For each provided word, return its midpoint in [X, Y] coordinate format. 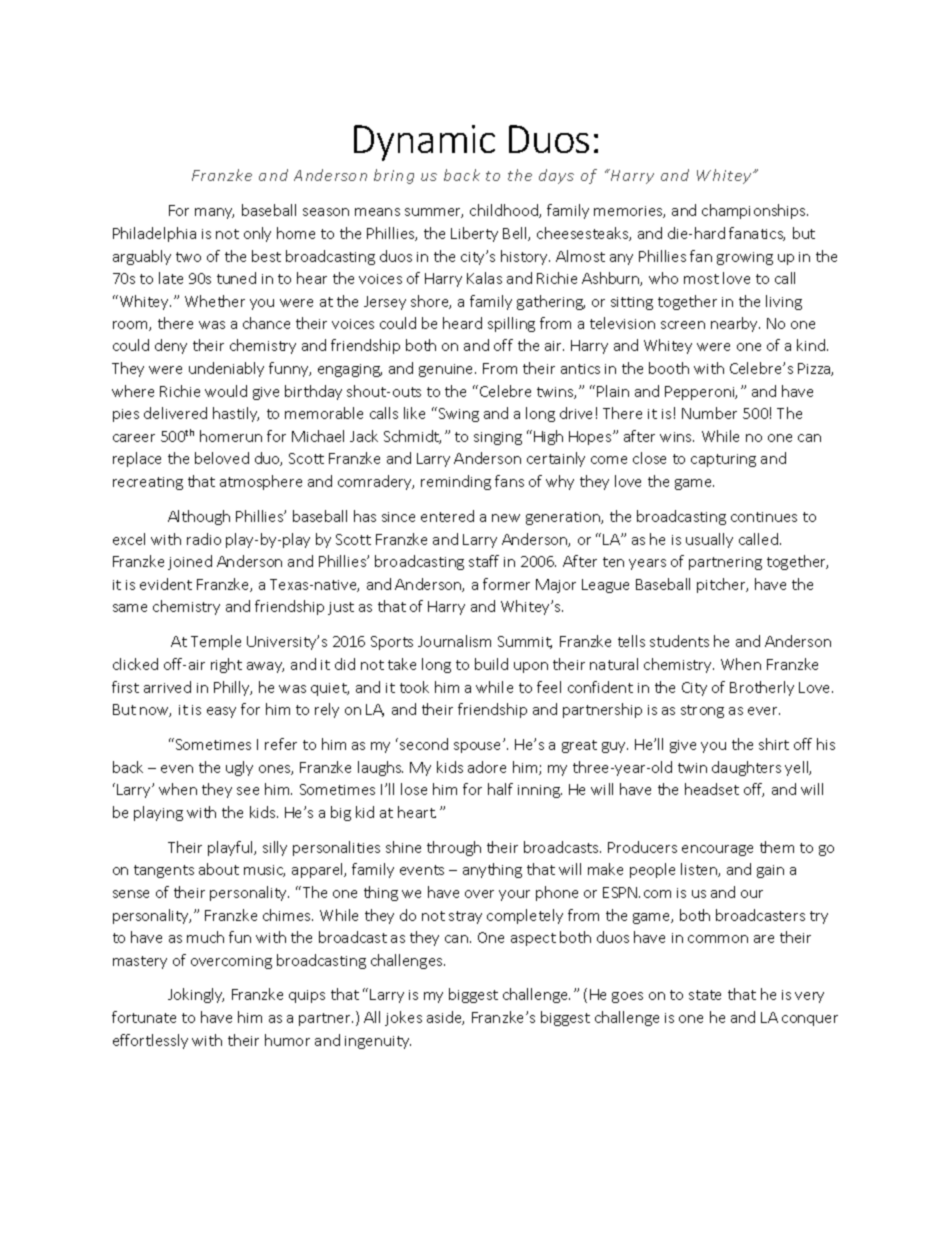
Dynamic [424, 143]
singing [498, 438]
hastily [236, 414]
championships [755, 211]
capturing [723, 460]
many [214, 213]
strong [702, 711]
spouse [479, 747]
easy [221, 712]
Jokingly [196, 995]
